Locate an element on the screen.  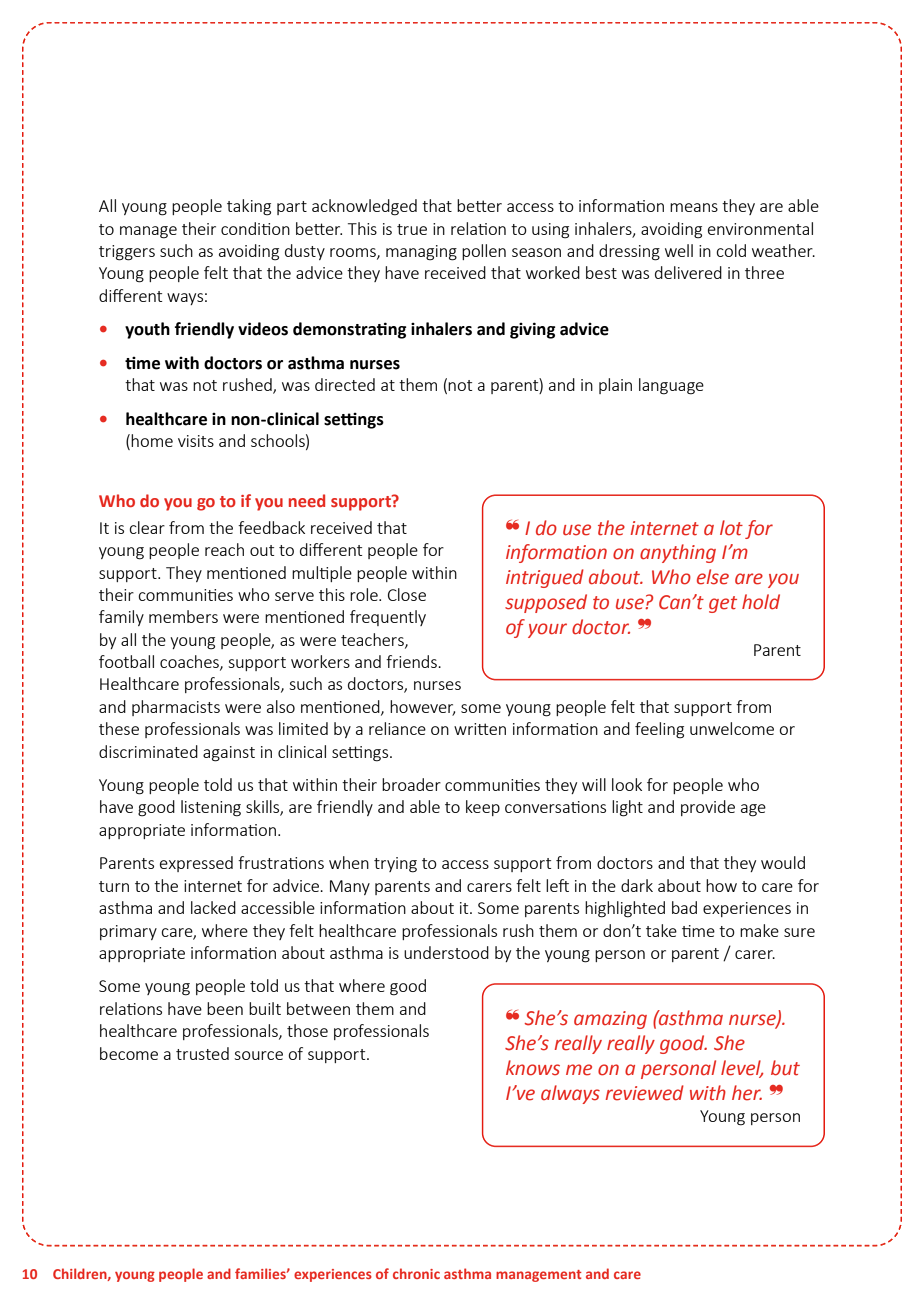
against is located at coordinates (229, 754).
